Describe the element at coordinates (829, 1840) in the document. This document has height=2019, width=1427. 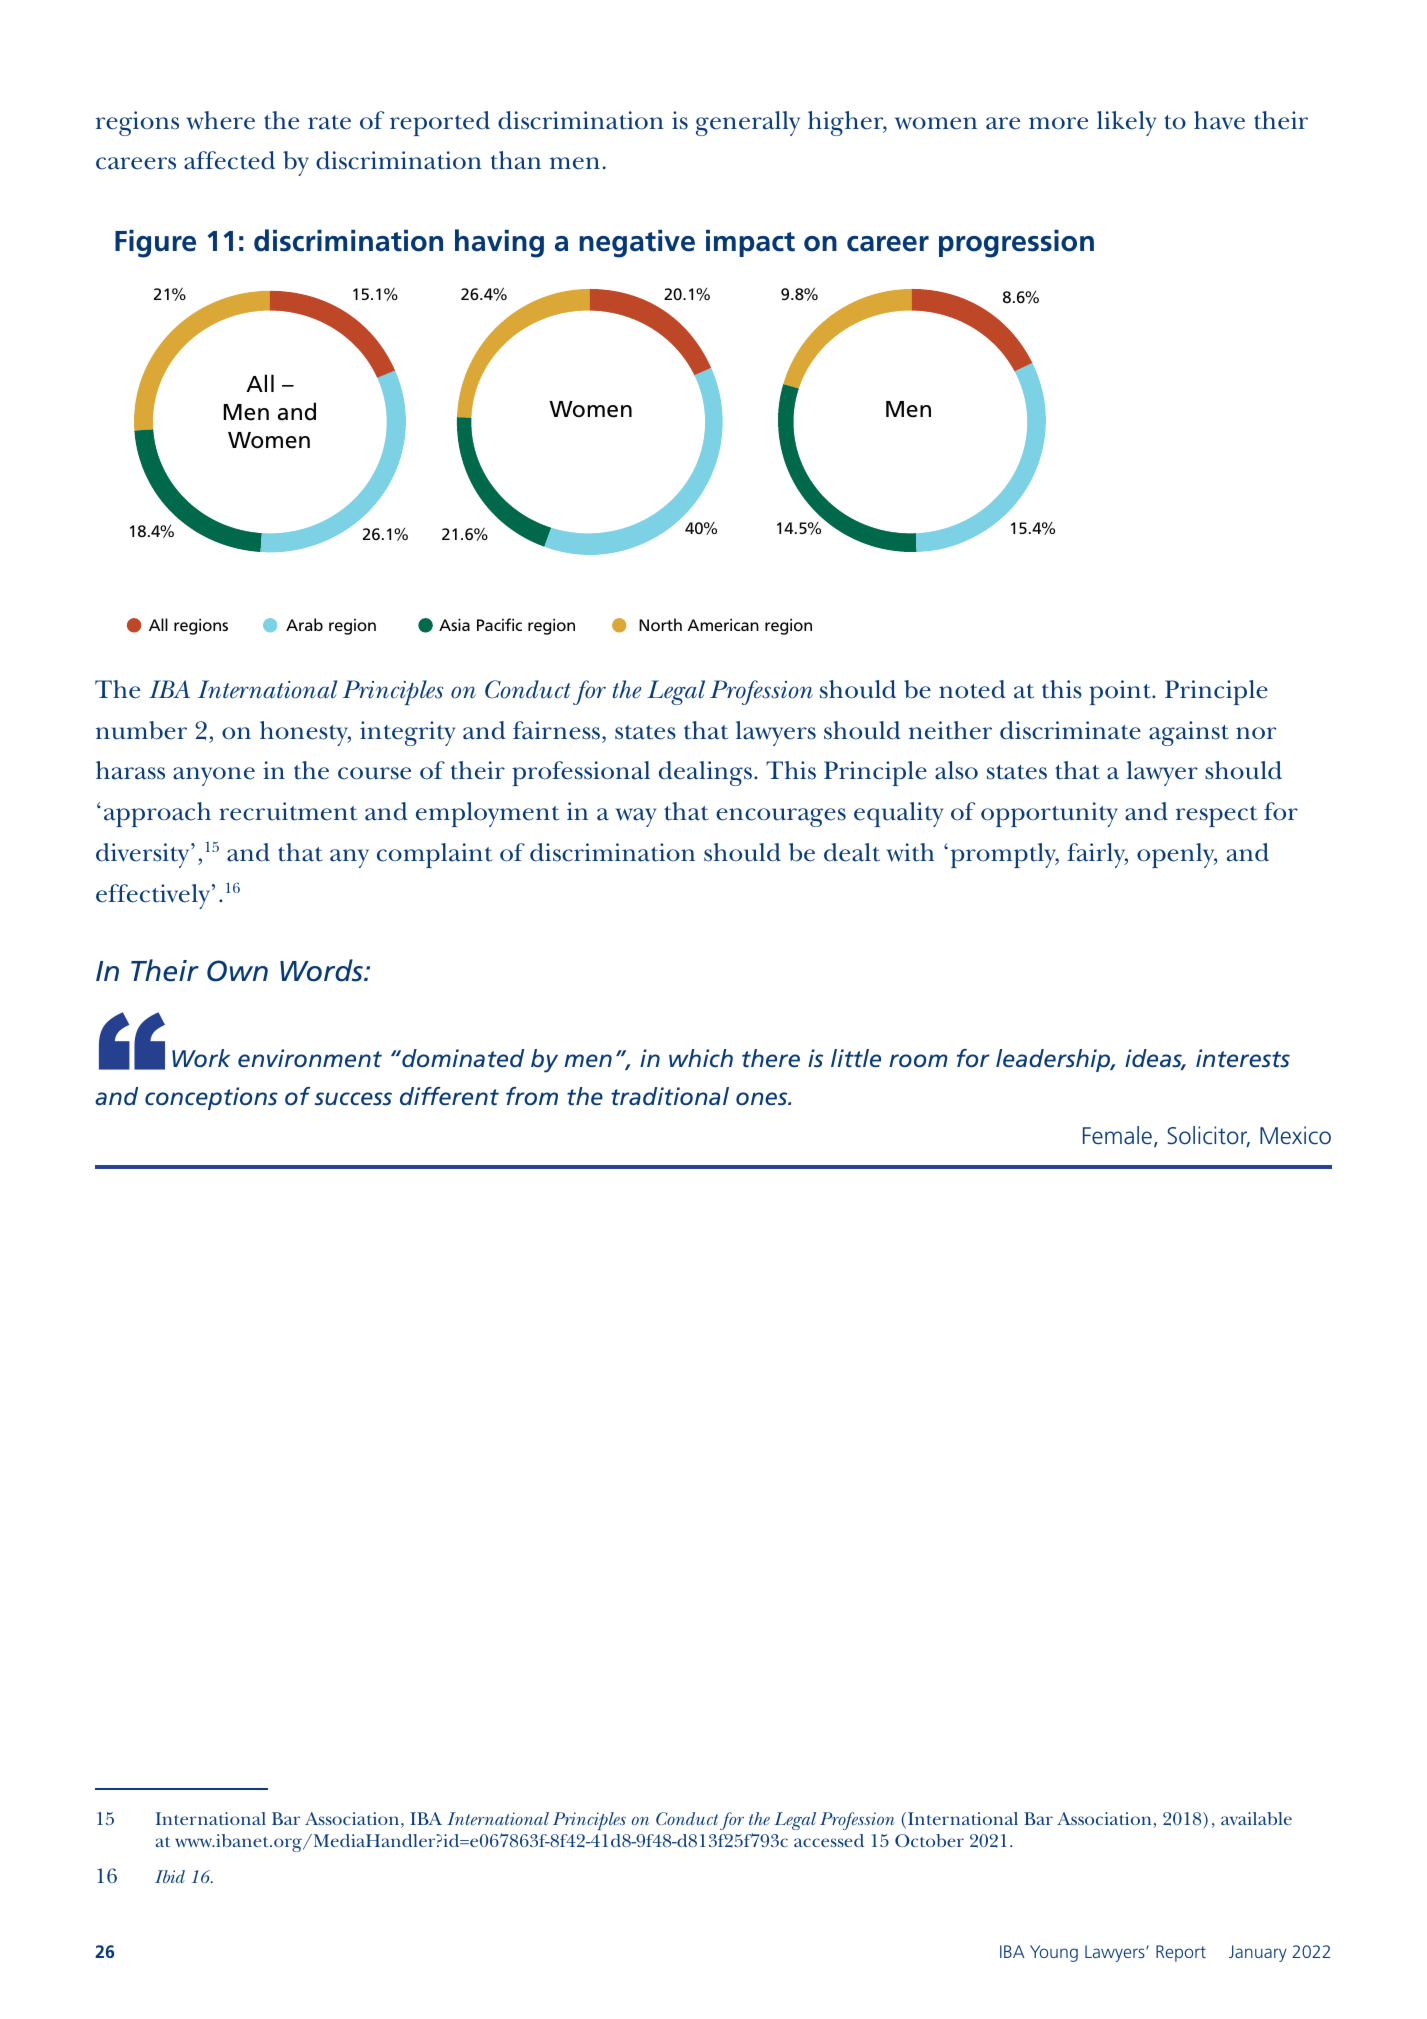
I see `accessed` at that location.
